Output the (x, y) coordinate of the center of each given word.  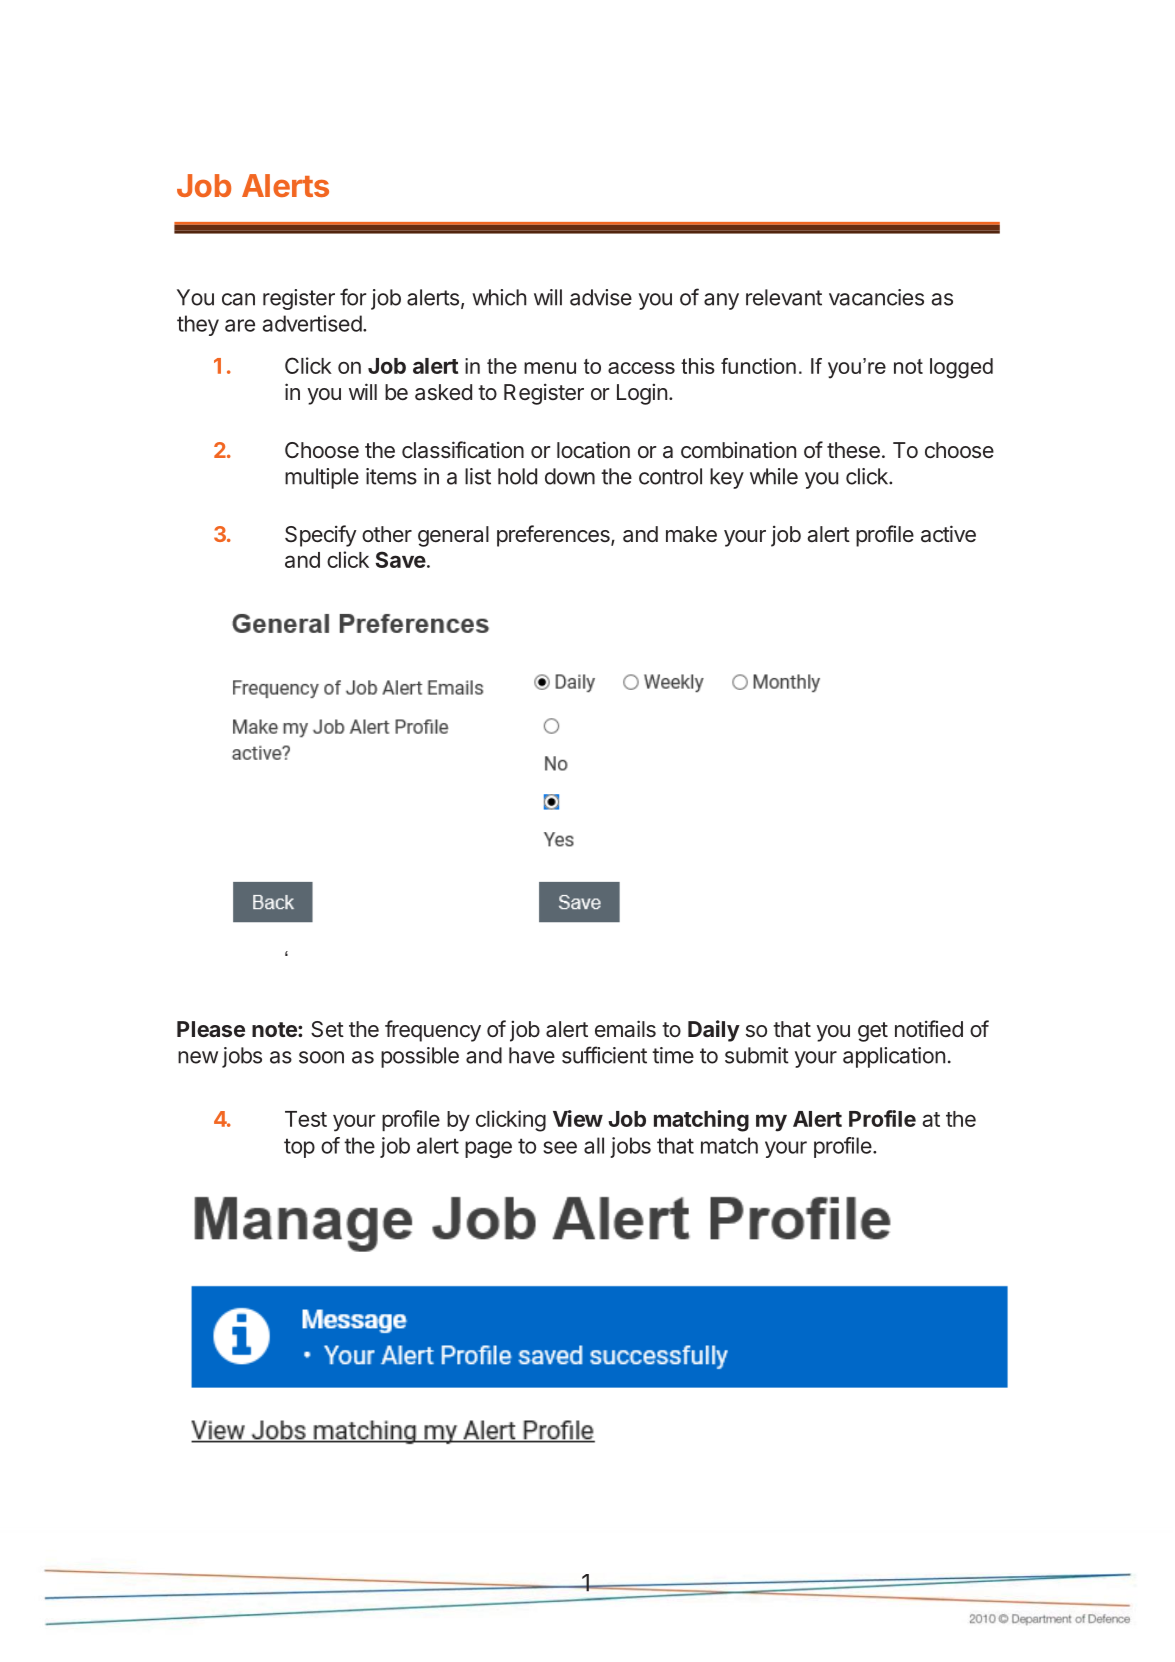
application (894, 1057)
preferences (554, 536)
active (948, 534)
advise (601, 297)
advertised (312, 323)
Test (306, 1119)
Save (401, 559)
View (578, 1118)
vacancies (876, 297)
